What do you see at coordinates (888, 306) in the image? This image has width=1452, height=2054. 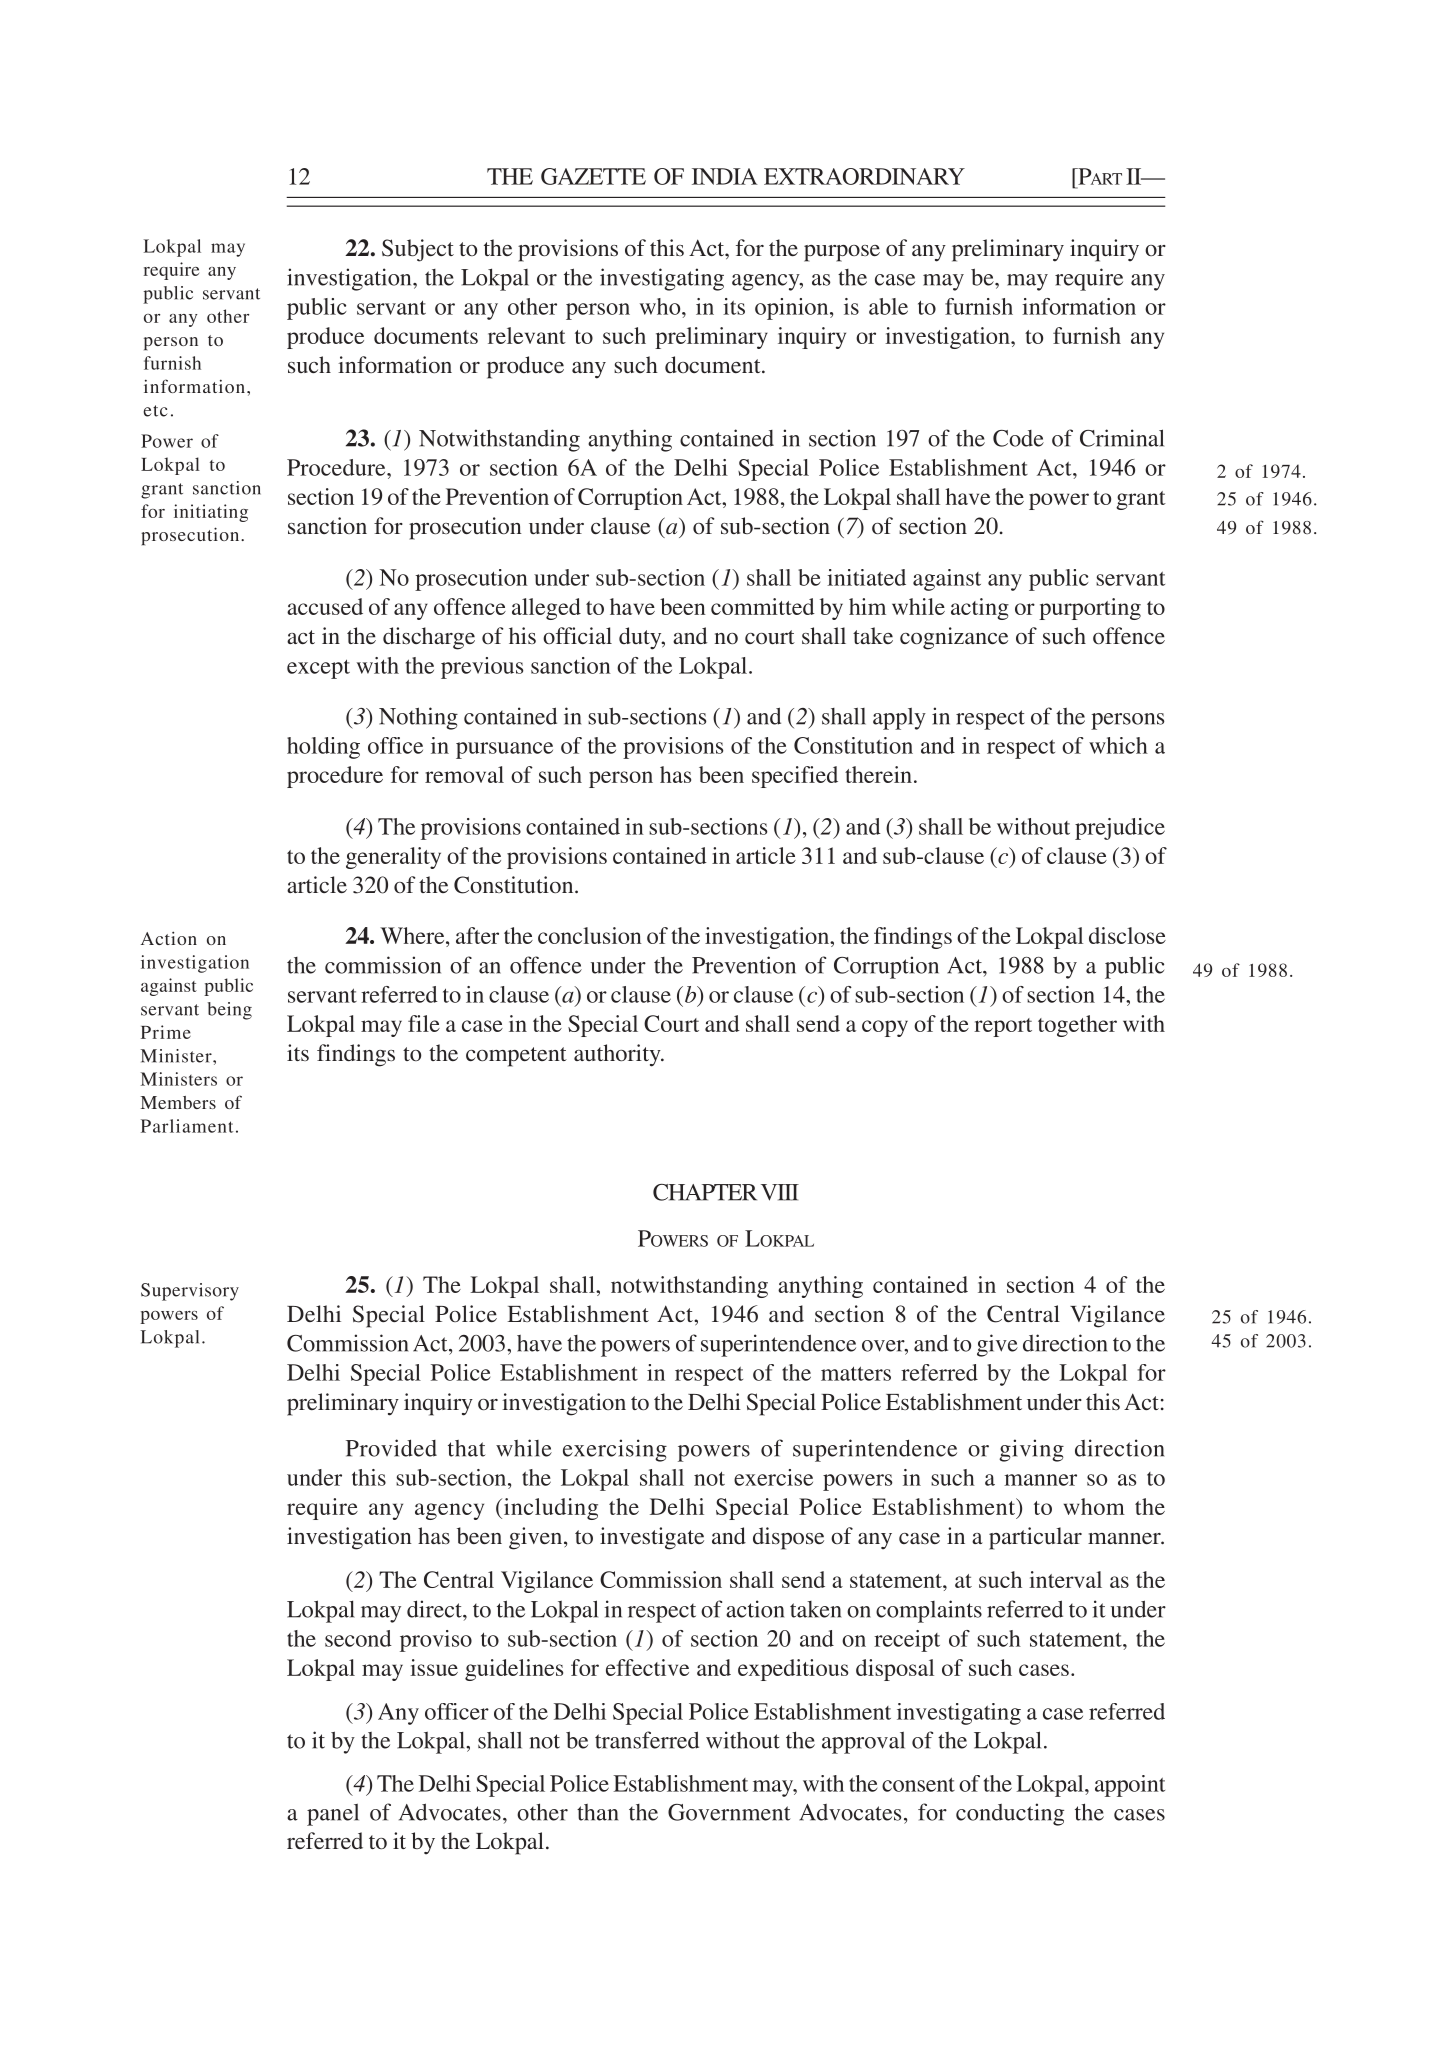 I see `able` at bounding box center [888, 306].
